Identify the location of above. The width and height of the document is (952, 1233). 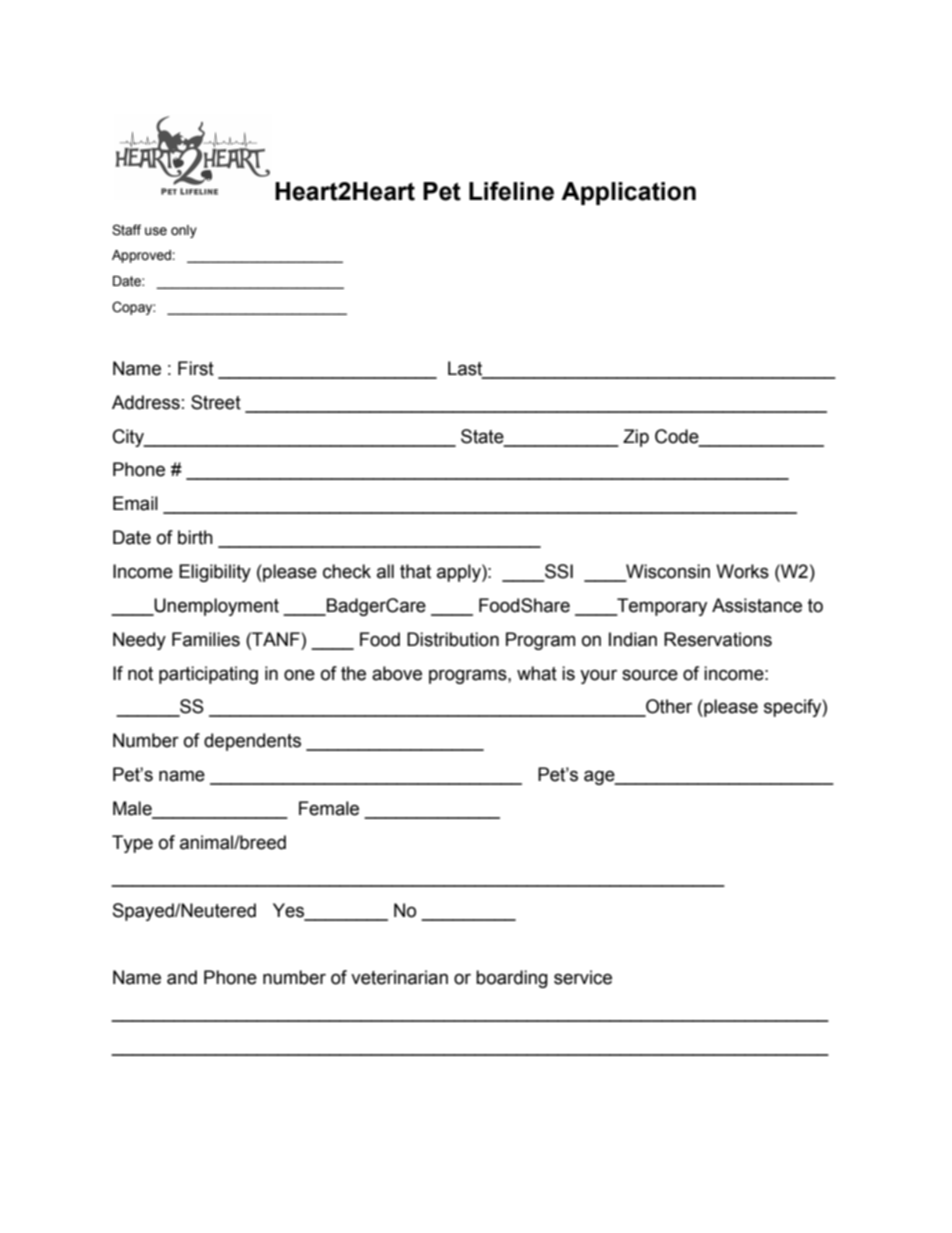
(397, 673).
